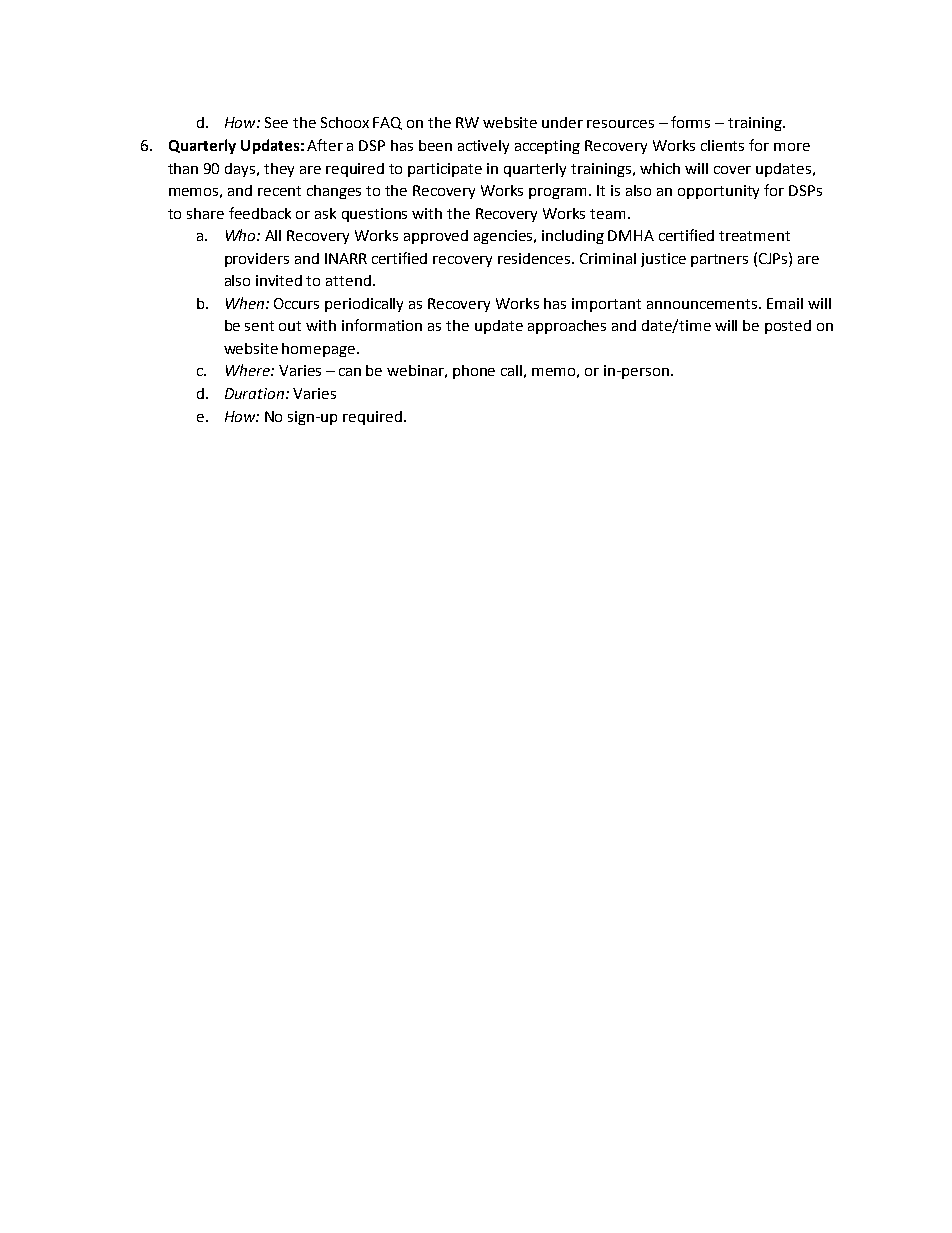  What do you see at coordinates (505, 237) in the page?
I see `agencies` at bounding box center [505, 237].
